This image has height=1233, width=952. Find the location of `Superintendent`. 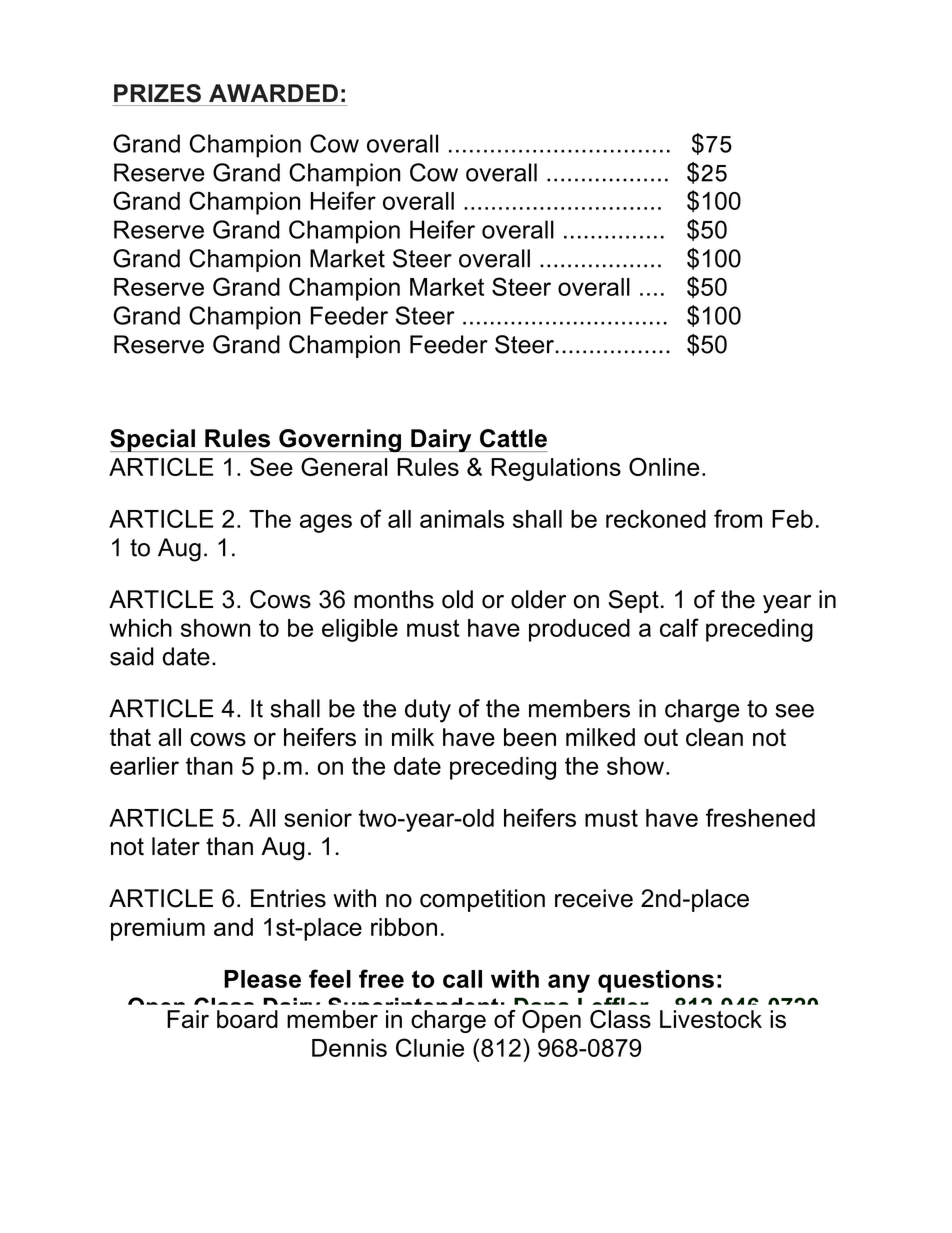

Superintendent is located at coordinates (413, 1009).
